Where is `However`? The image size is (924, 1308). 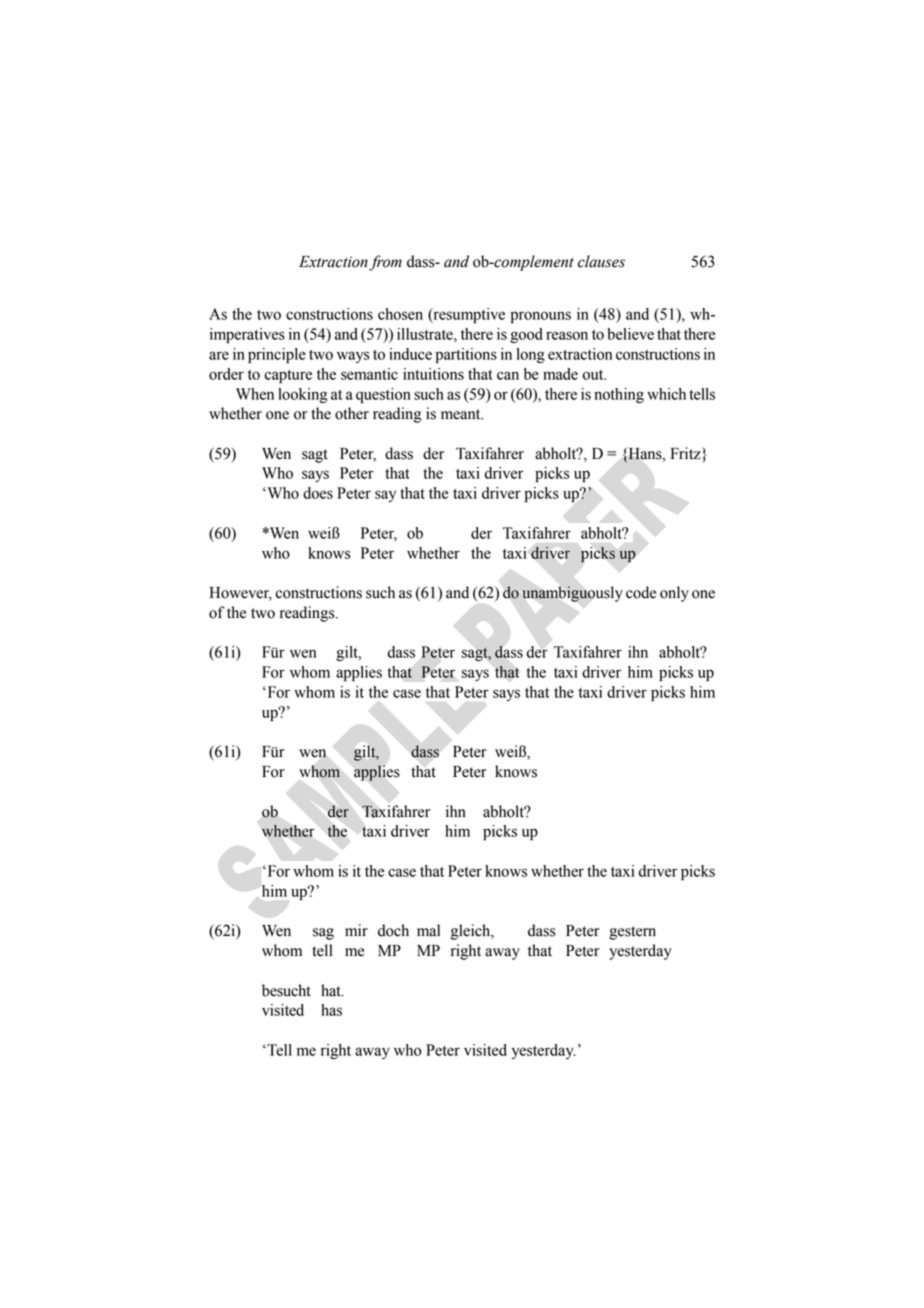 However is located at coordinates (241, 594).
